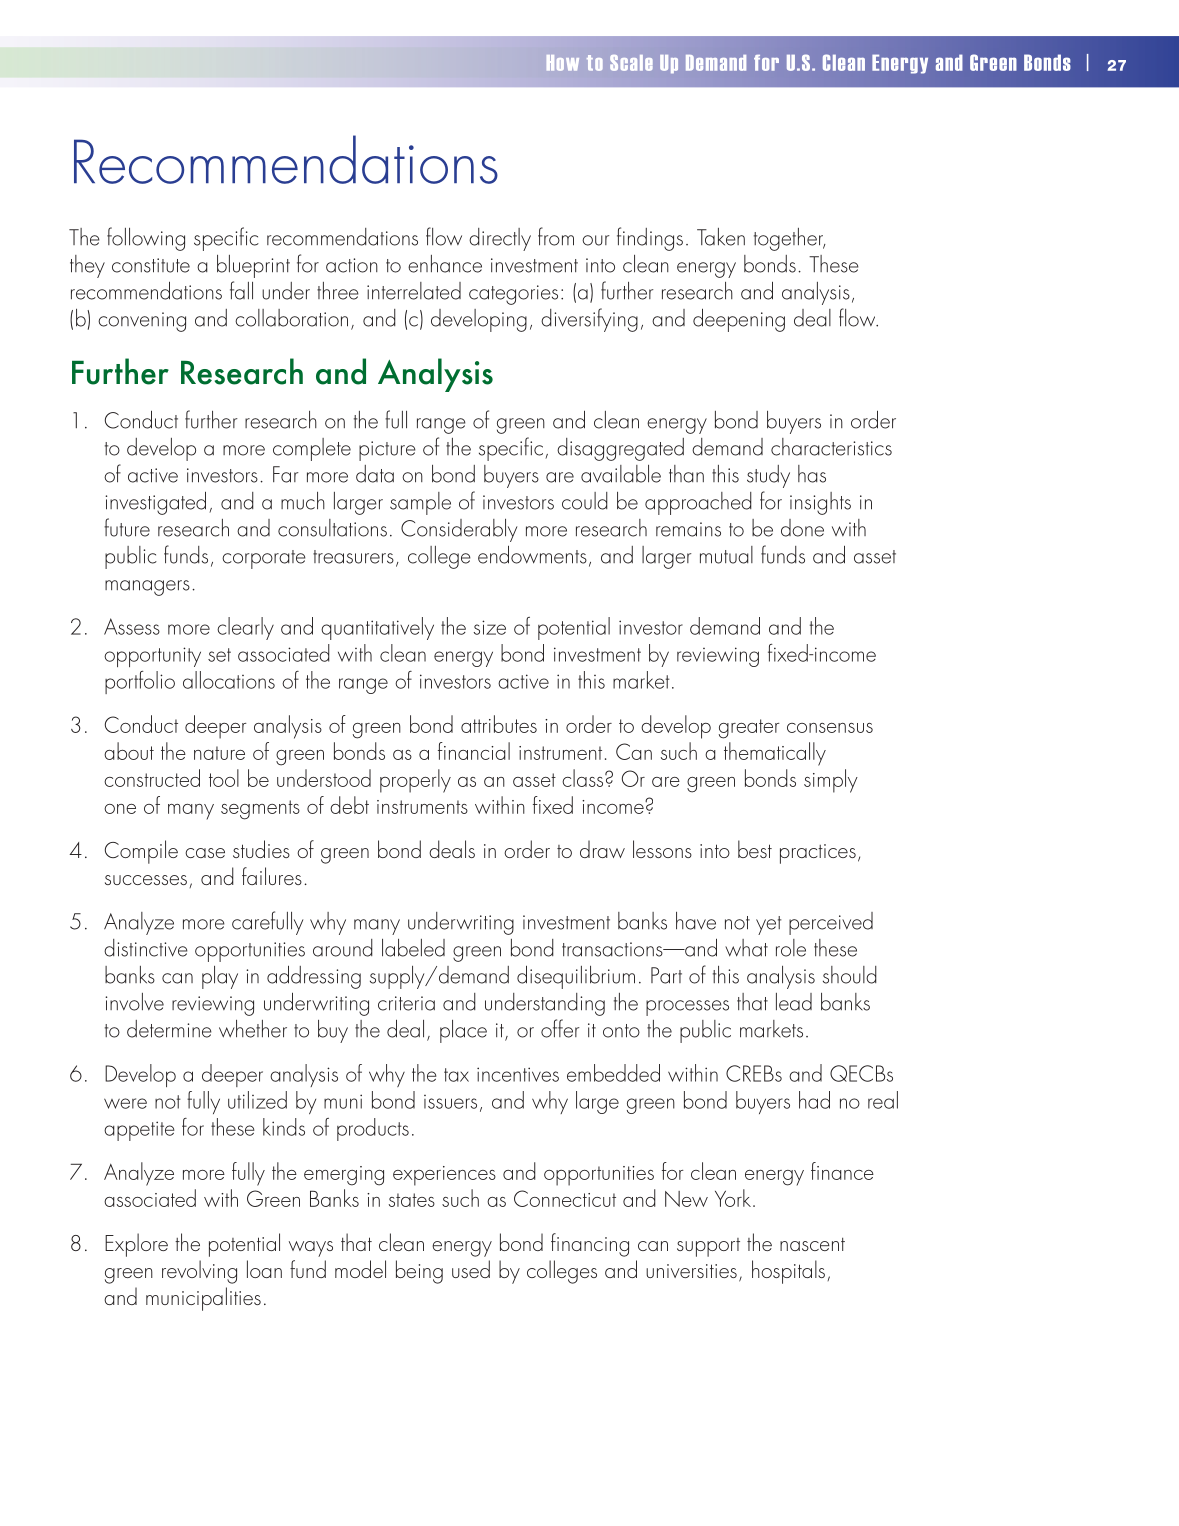 The image size is (1179, 1526). Describe the element at coordinates (136, 1245) in the screenshot. I see `Explore` at that location.
